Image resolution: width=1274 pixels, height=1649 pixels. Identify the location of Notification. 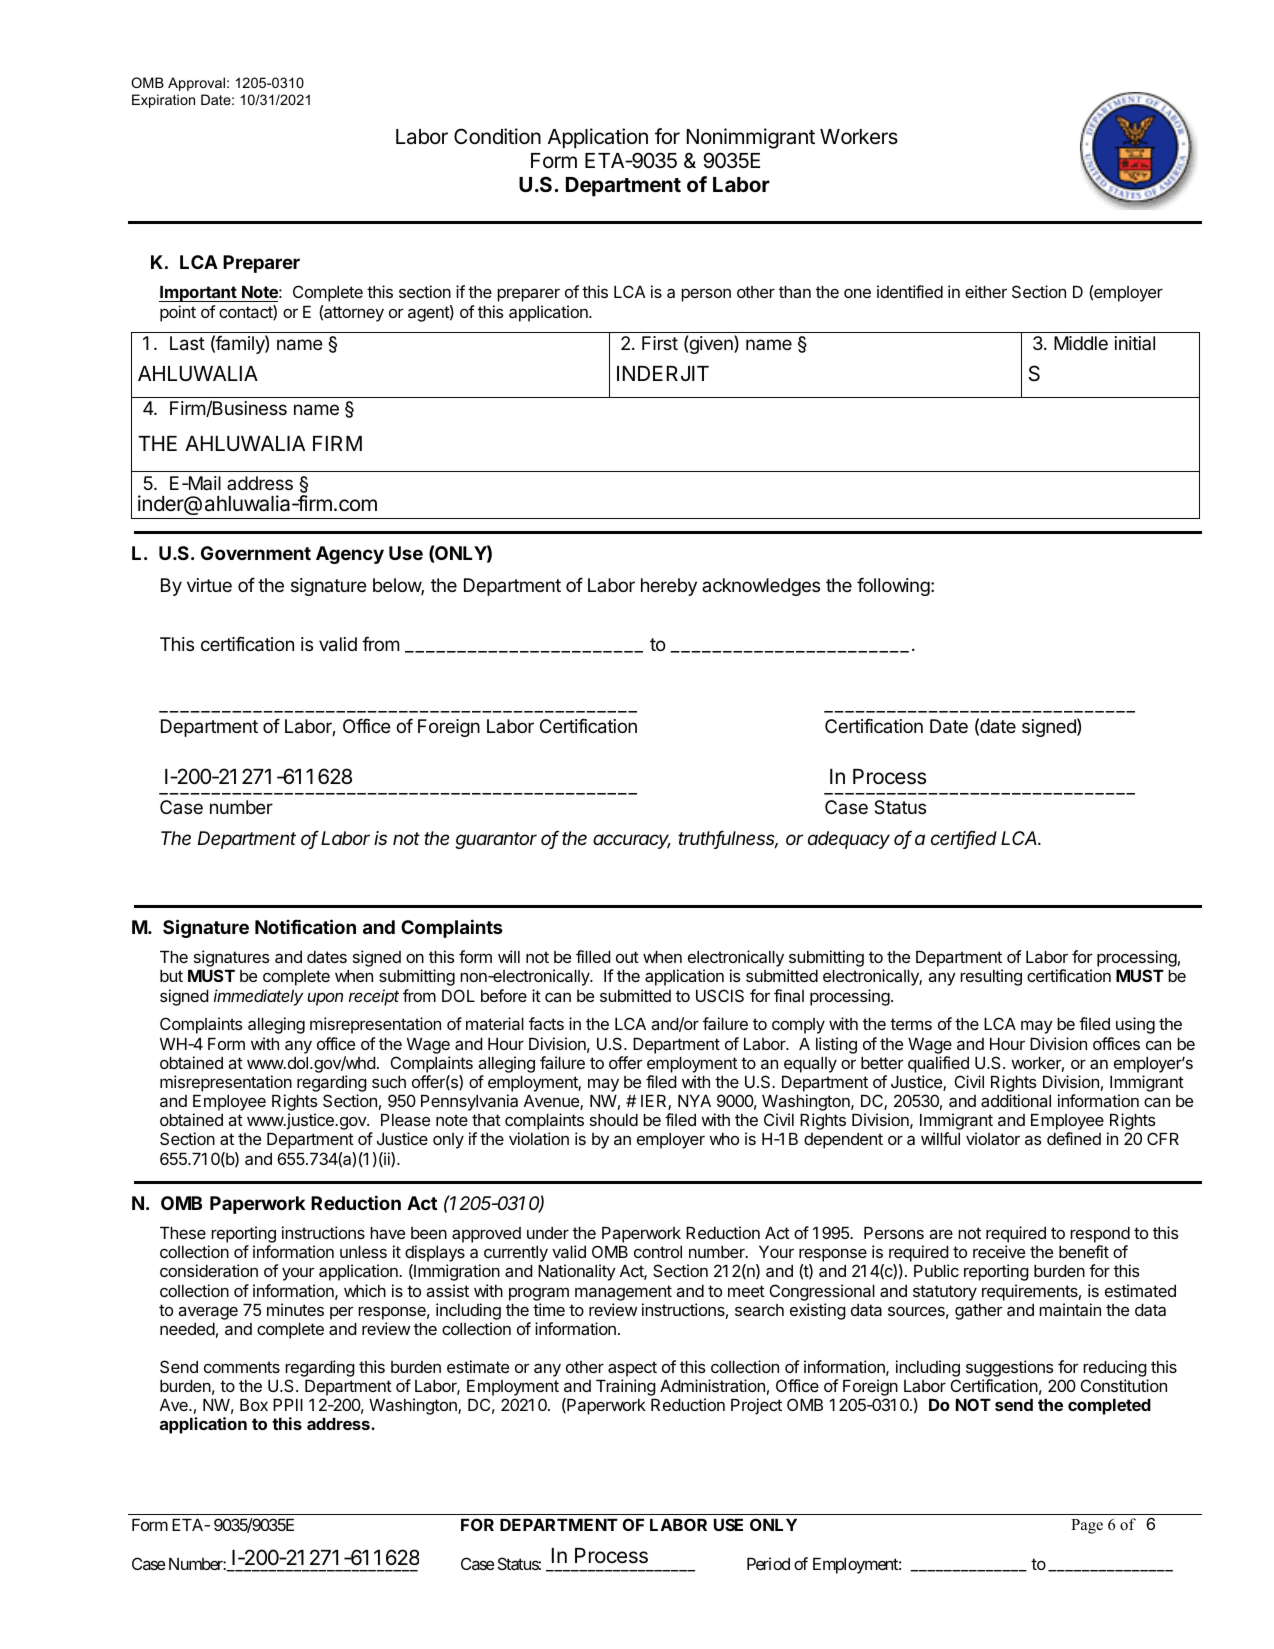
(305, 926).
